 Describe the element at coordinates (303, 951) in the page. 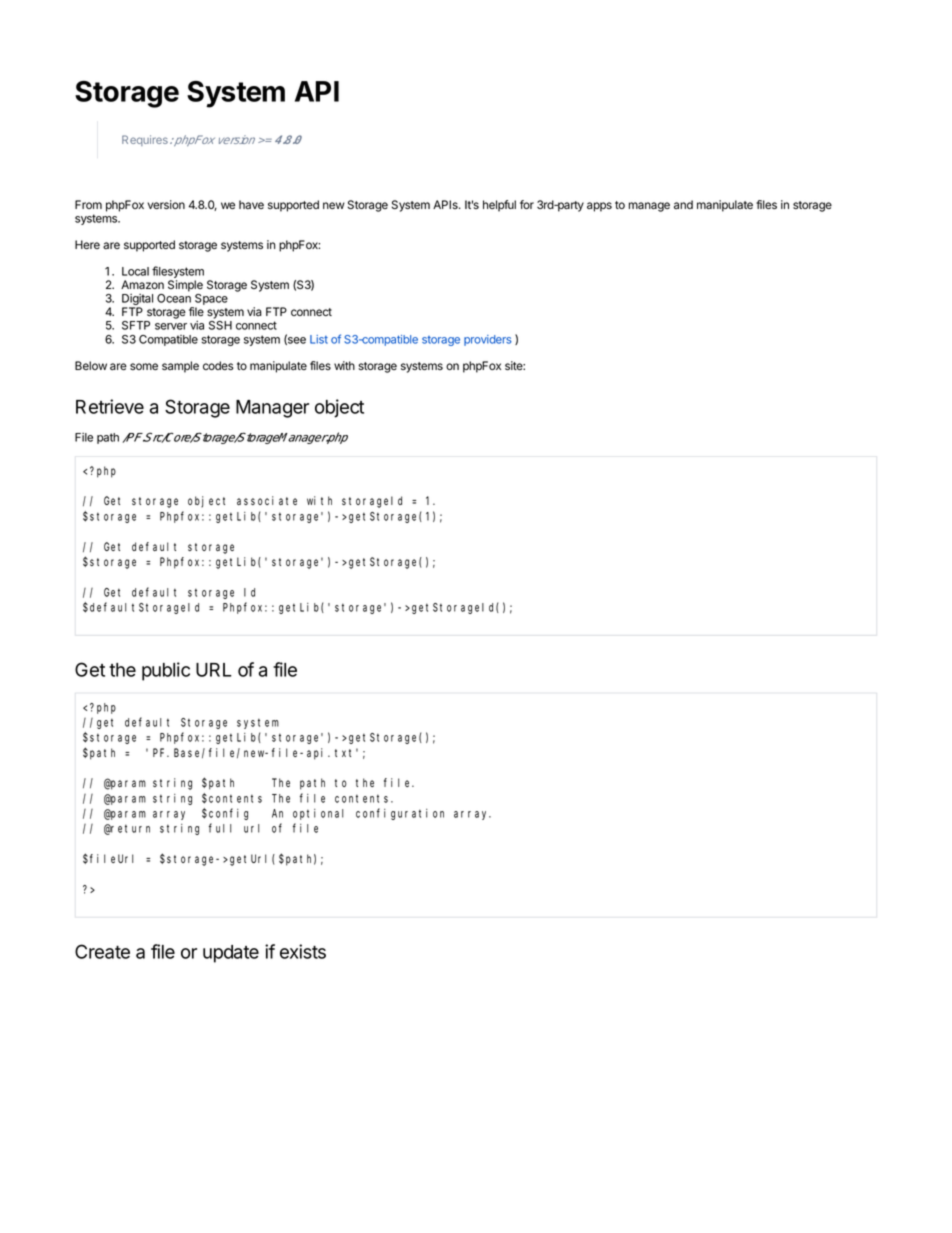

I see `exists` at that location.
